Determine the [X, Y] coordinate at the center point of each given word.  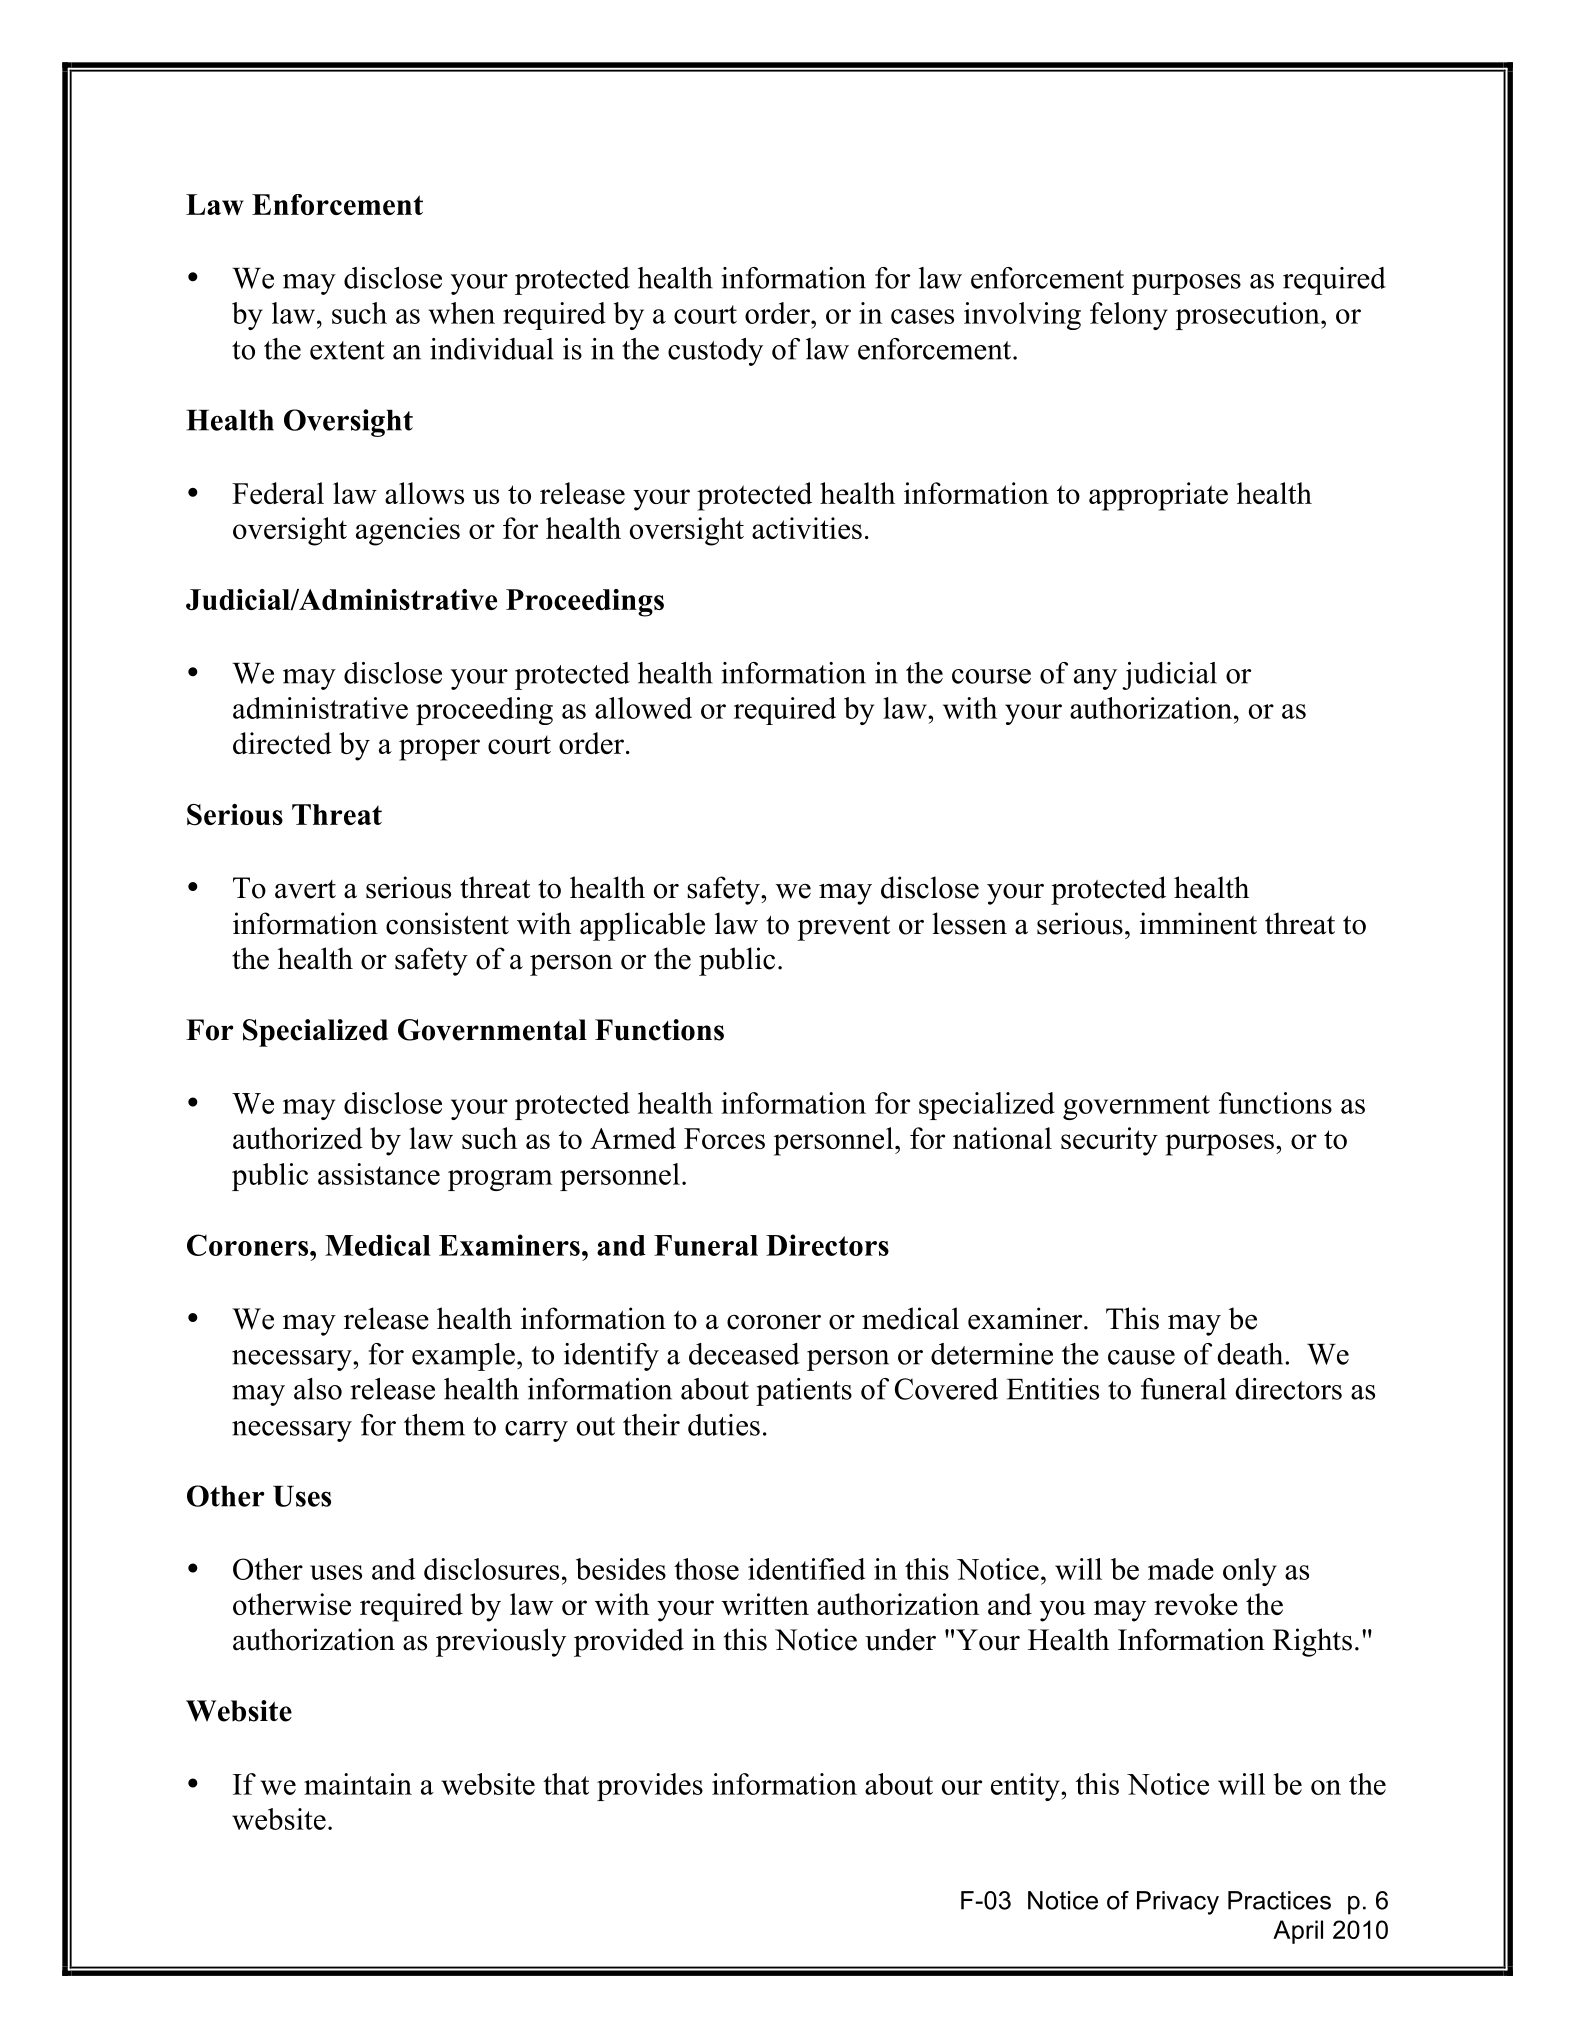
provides [650, 1787]
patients [804, 1392]
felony [1129, 316]
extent [347, 350]
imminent [1198, 923]
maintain [358, 1784]
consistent [447, 923]
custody [715, 352]
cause [1141, 1357]
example [463, 1357]
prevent [843, 928]
